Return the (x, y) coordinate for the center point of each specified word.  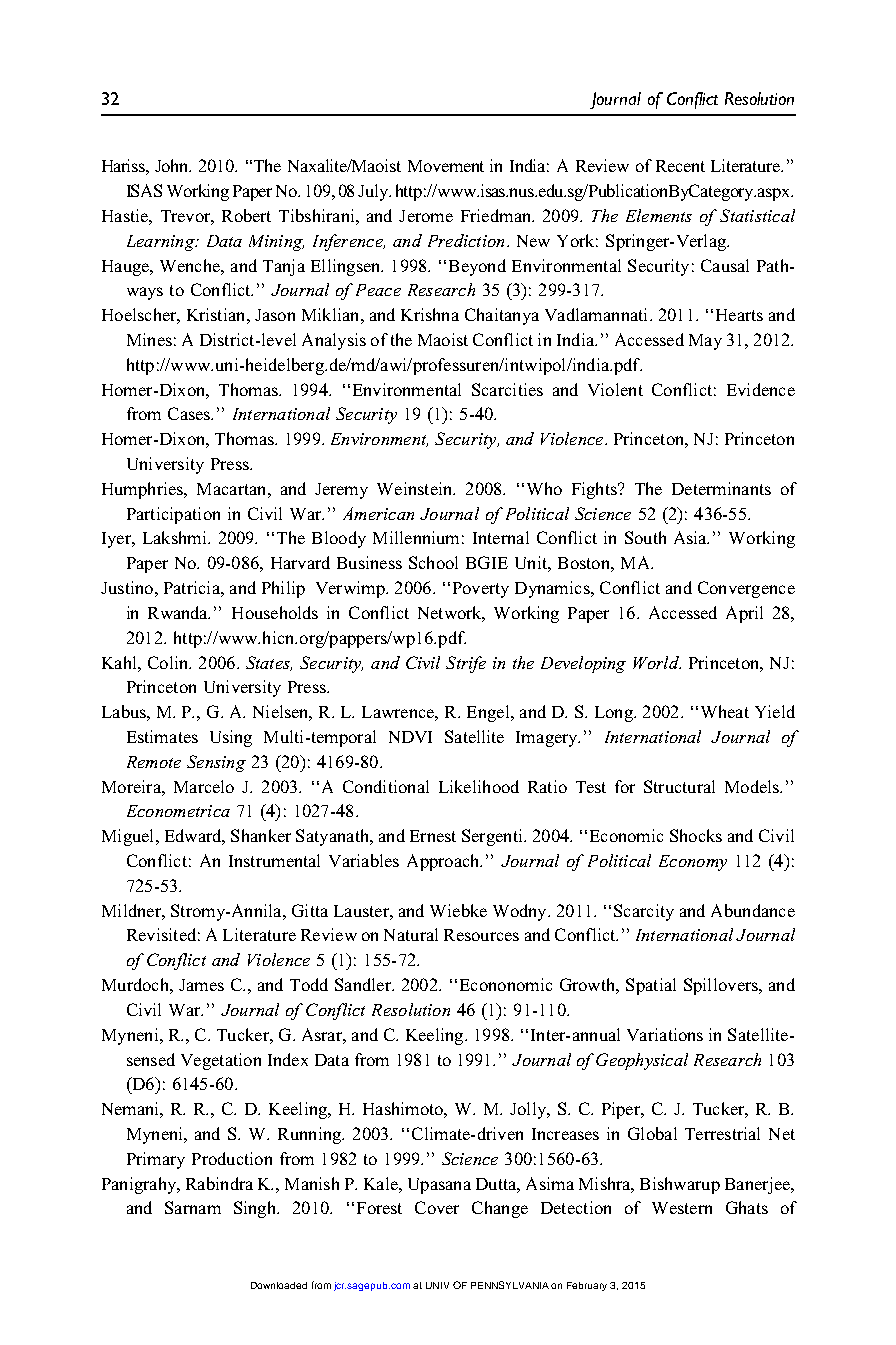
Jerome (426, 216)
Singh (256, 1209)
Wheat (725, 711)
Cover (437, 1207)
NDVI (410, 737)
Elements (659, 215)
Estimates (162, 736)
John (173, 165)
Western (682, 1208)
